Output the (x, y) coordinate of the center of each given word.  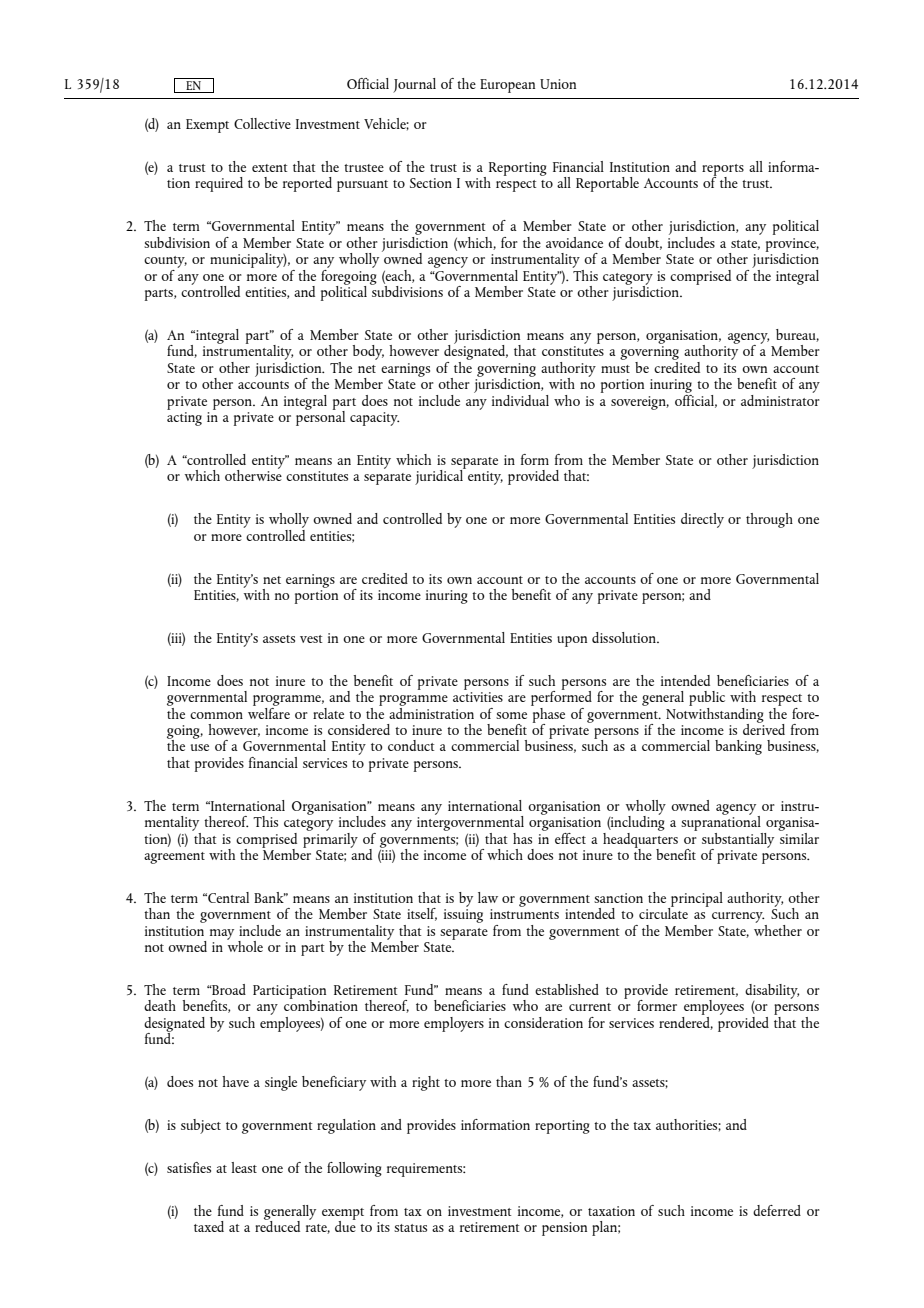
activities (478, 697)
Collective (262, 123)
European (507, 86)
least (244, 1167)
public (707, 698)
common (216, 715)
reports (723, 171)
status (410, 1228)
